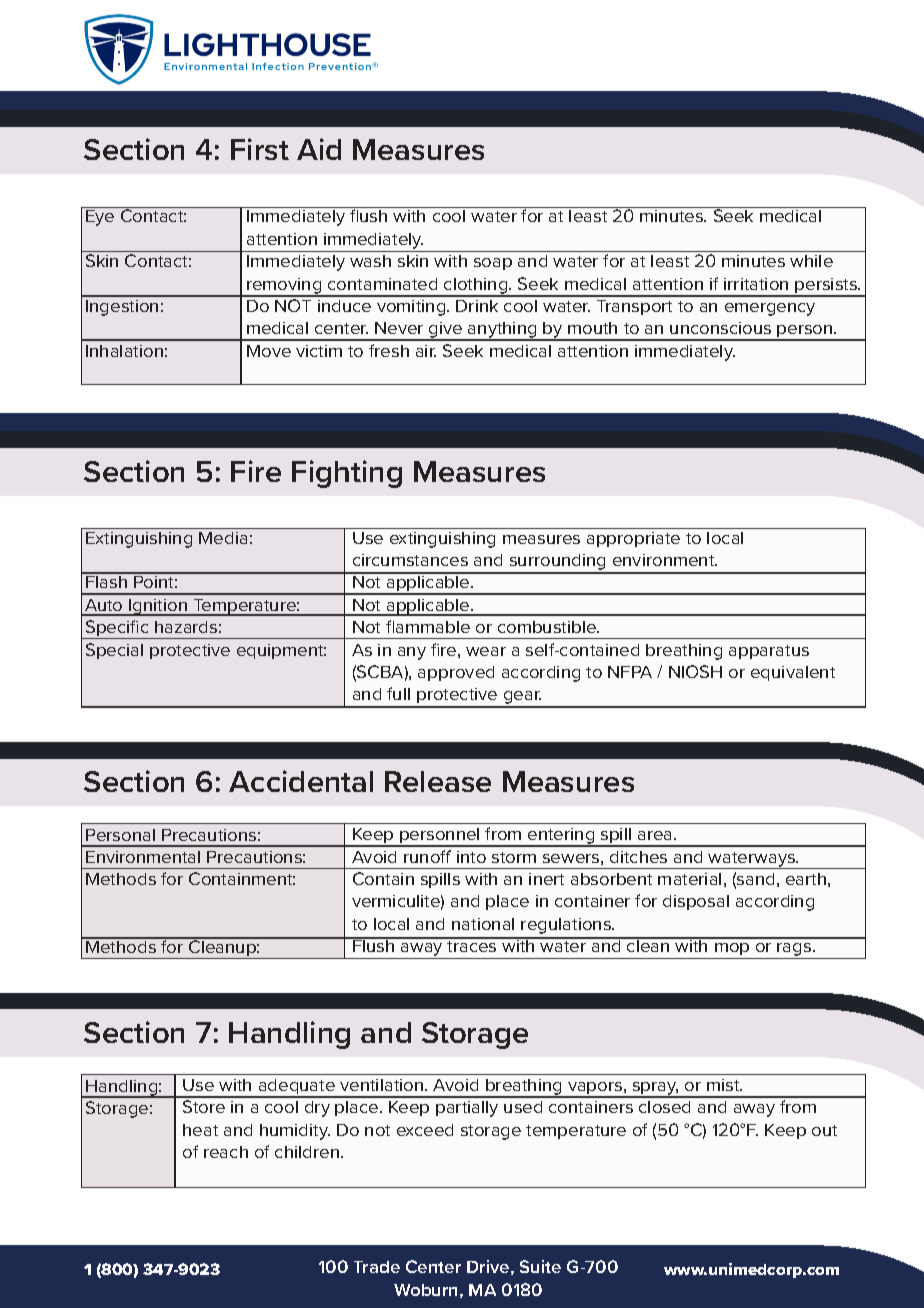  What do you see at coordinates (456, 673) in the screenshot?
I see `approved` at bounding box center [456, 673].
